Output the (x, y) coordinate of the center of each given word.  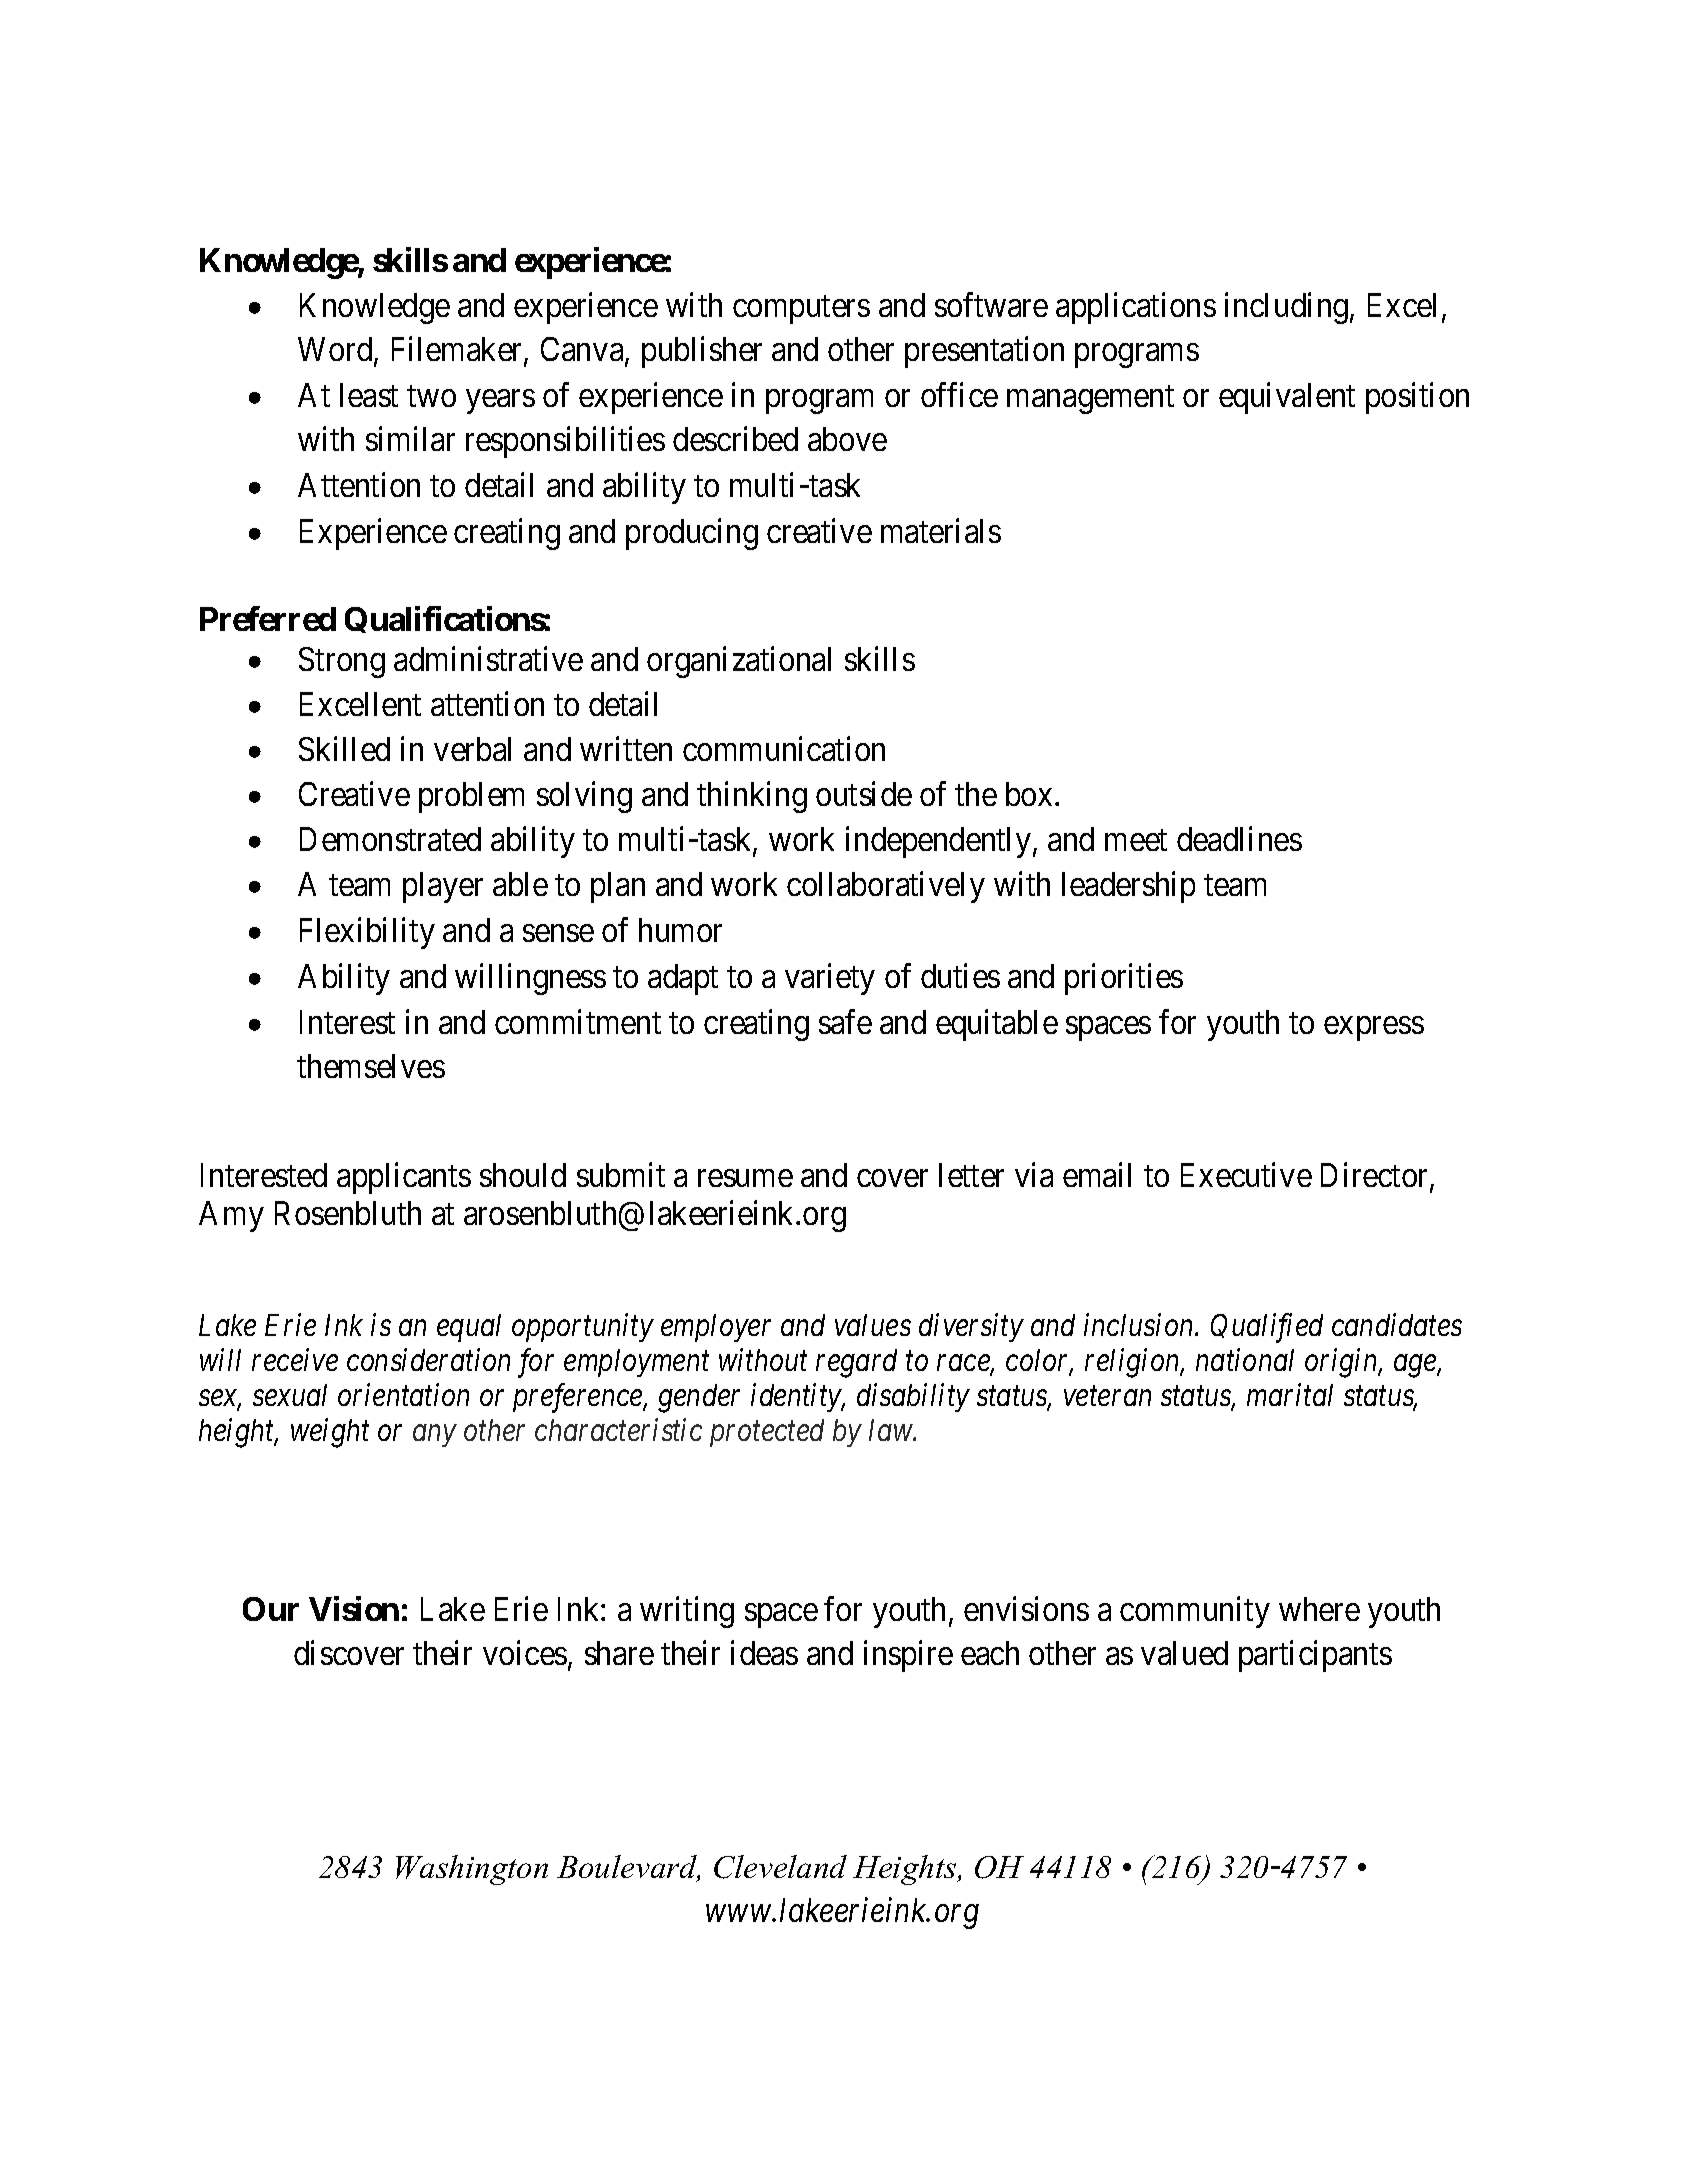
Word (336, 351)
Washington (472, 1870)
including (1288, 308)
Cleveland (780, 1867)
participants (1315, 1656)
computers (801, 310)
